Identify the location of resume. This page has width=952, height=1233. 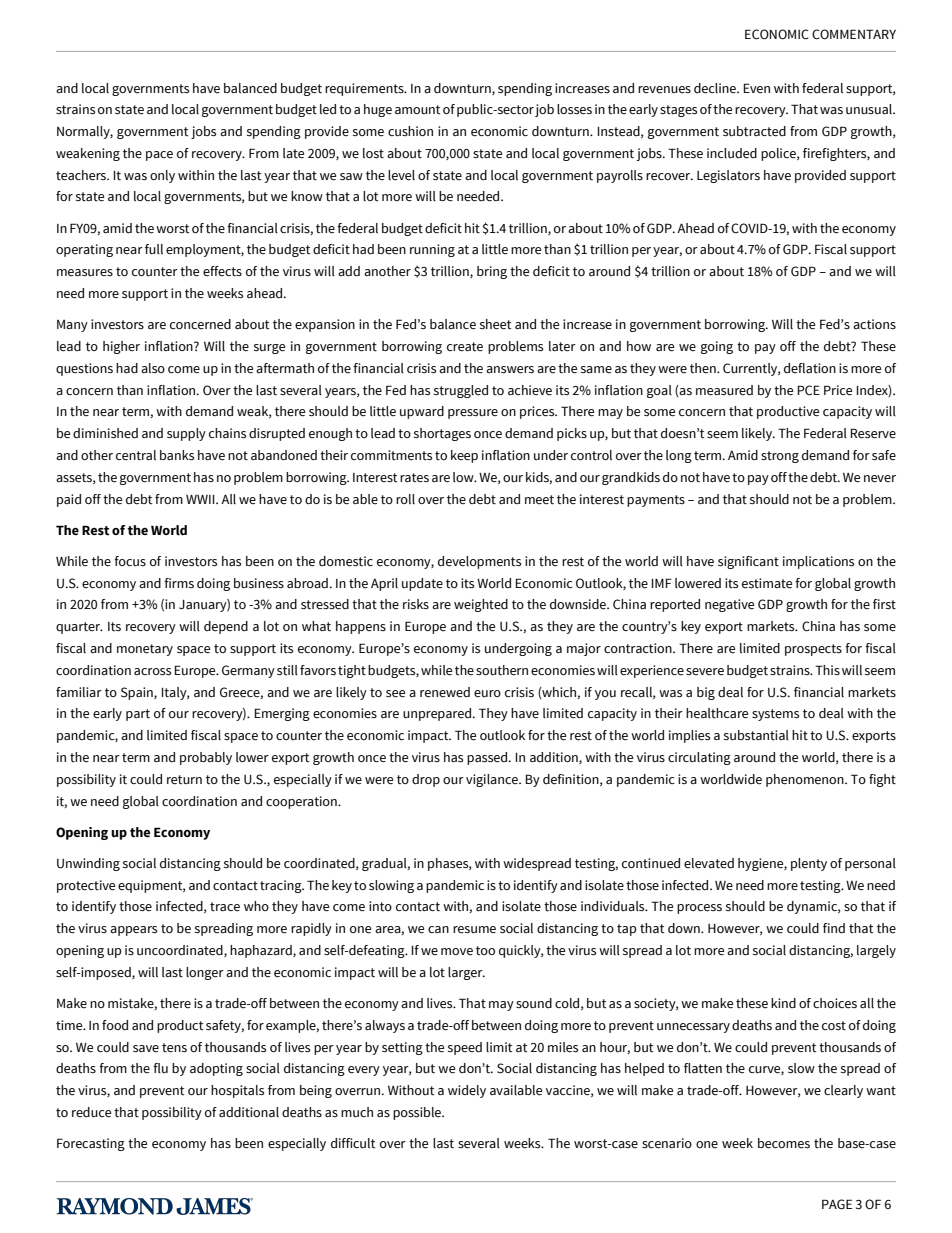
(474, 930).
